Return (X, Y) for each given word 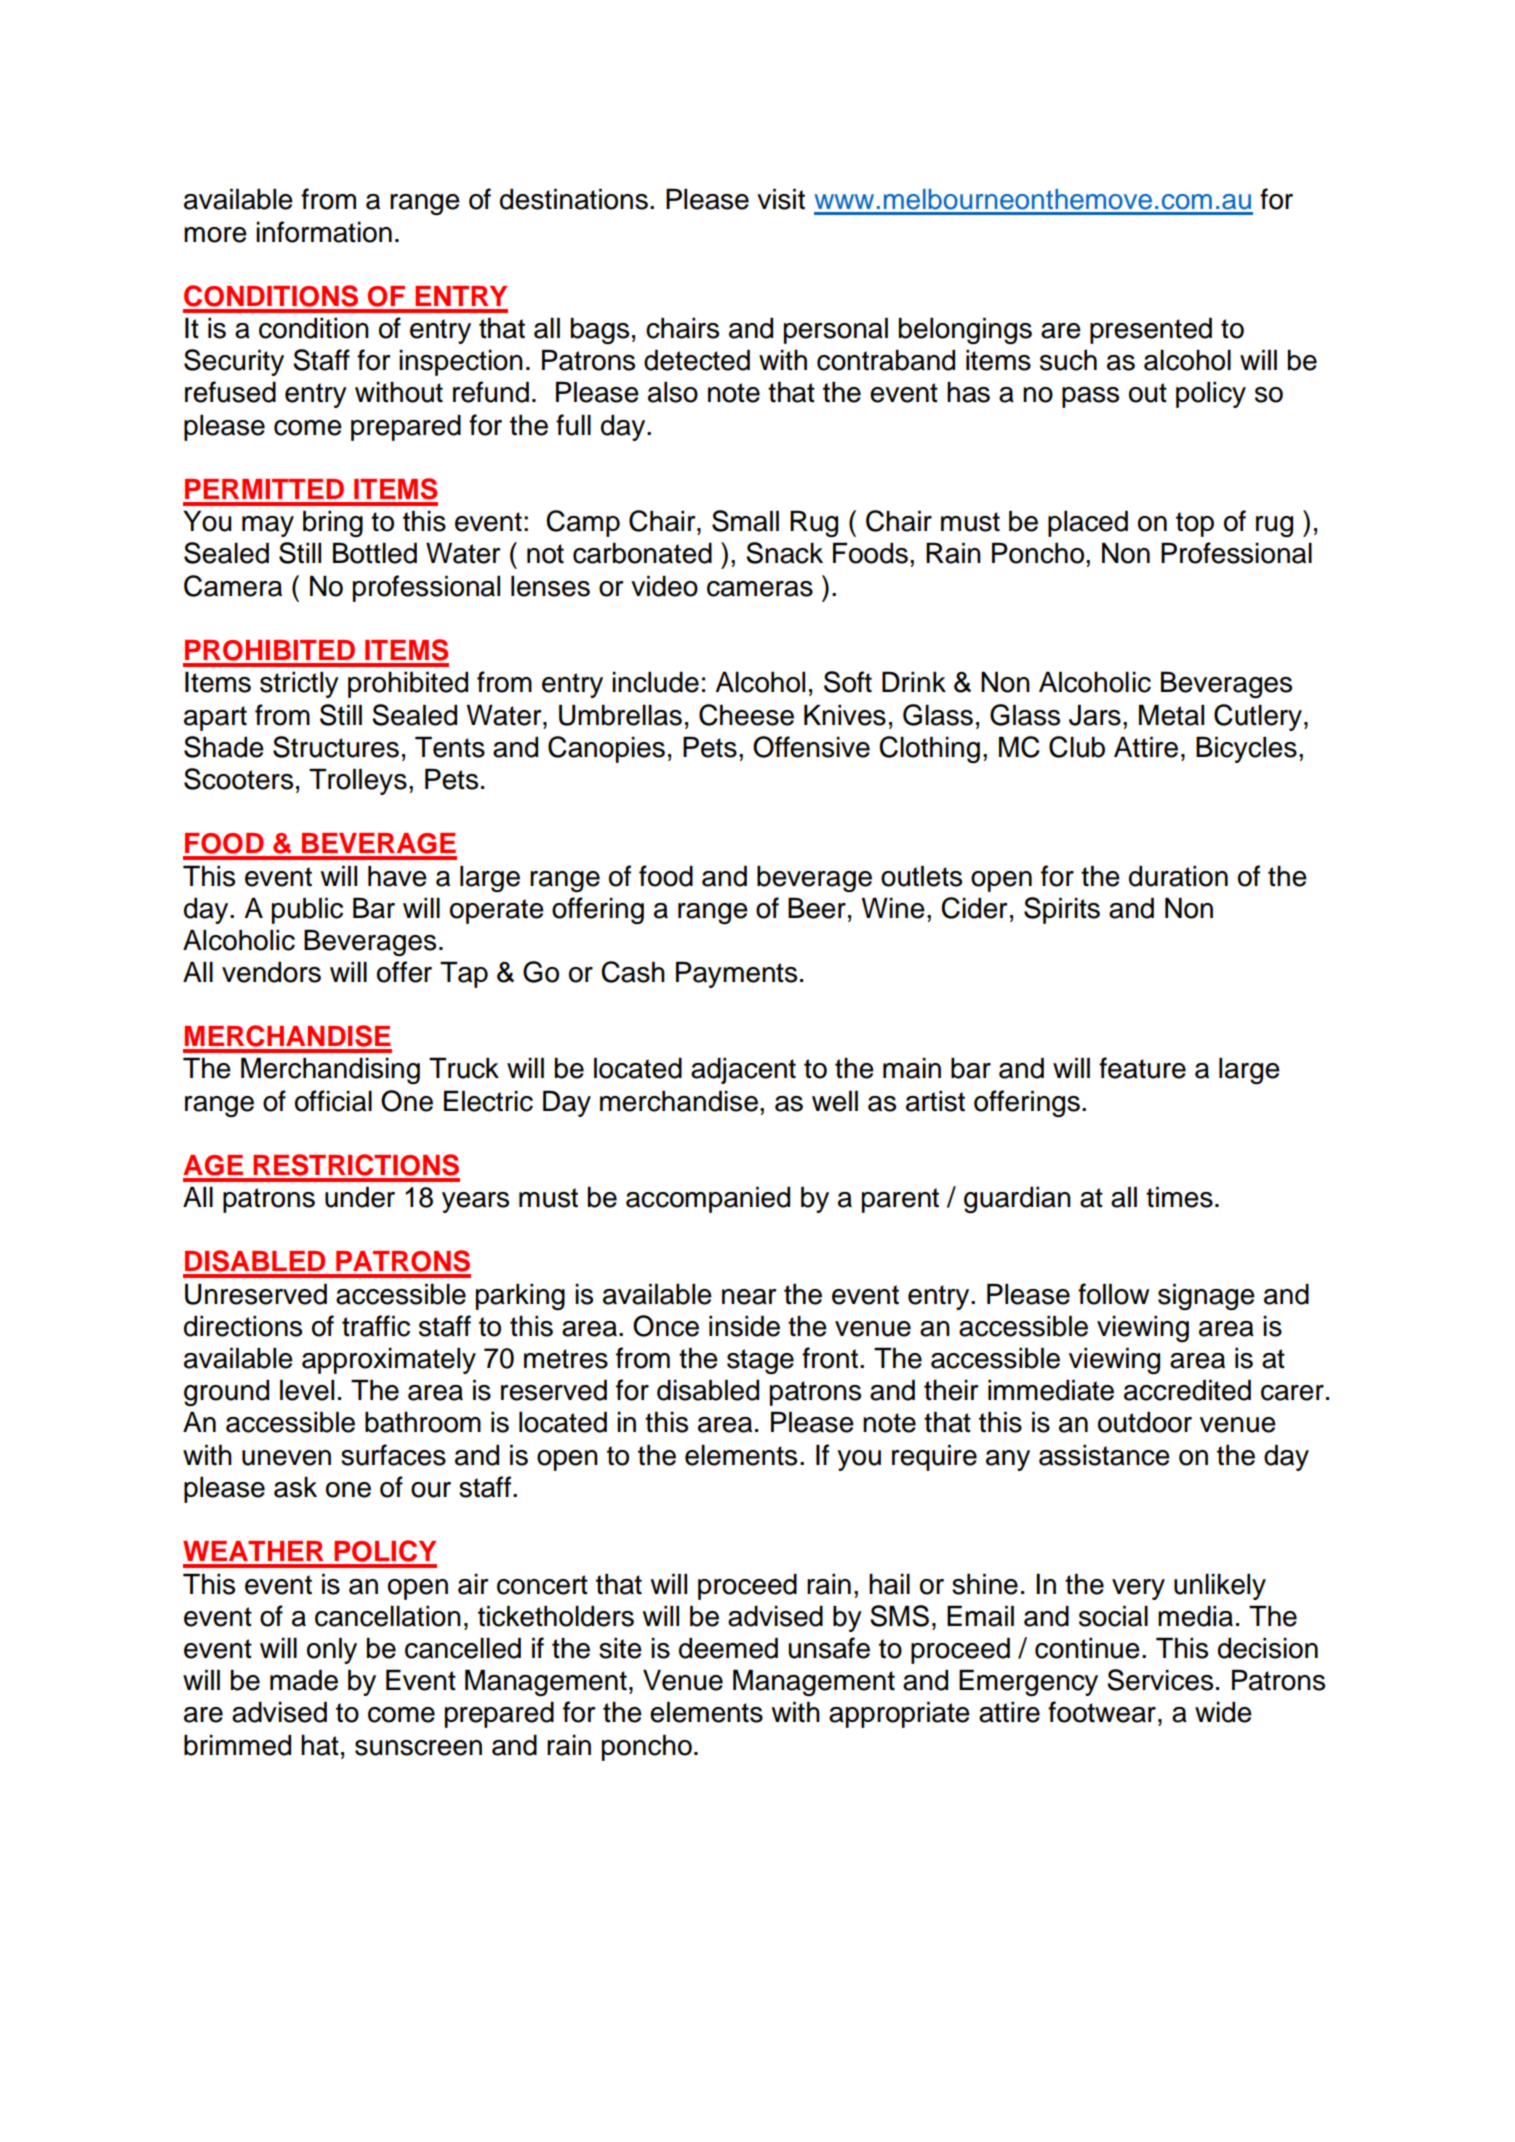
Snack (784, 553)
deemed (728, 1648)
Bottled (375, 553)
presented (1151, 330)
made (304, 1680)
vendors (271, 972)
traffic (376, 1326)
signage (1206, 1296)
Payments (736, 974)
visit (781, 199)
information (324, 232)
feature (1142, 1068)
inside (744, 1326)
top (1195, 524)
